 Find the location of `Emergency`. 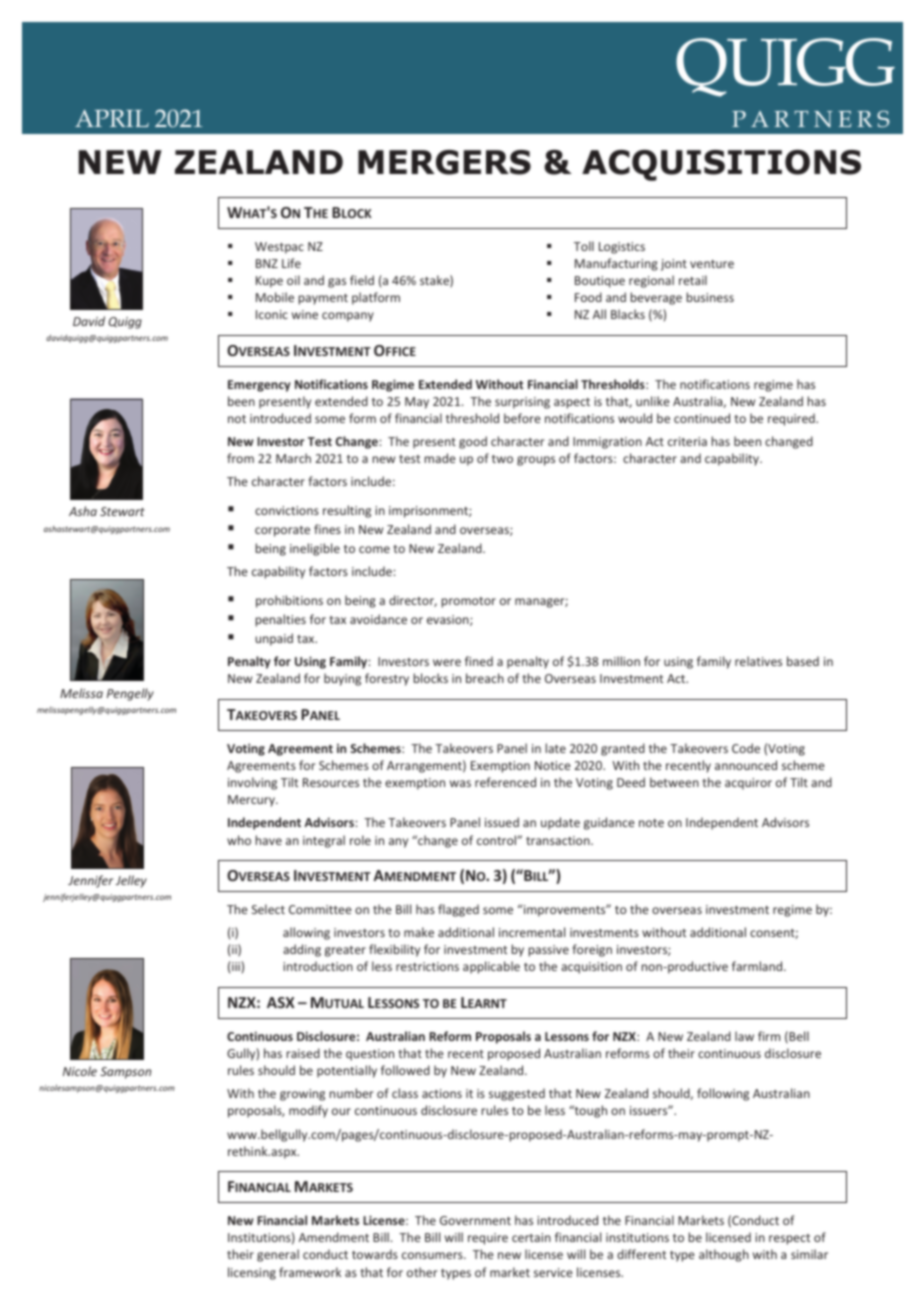

Emergency is located at coordinates (259, 386).
